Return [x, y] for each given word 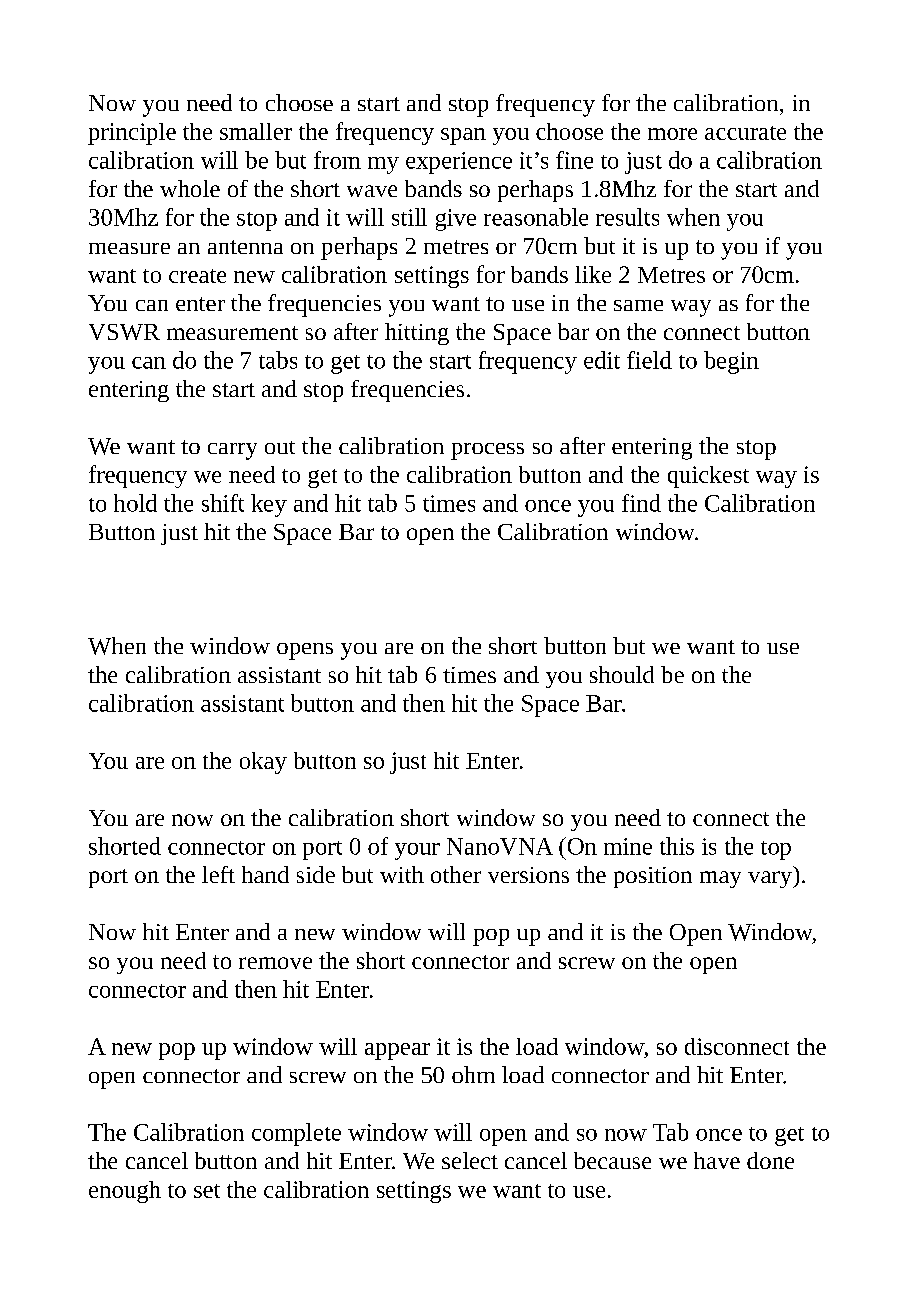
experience [459, 163]
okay [263, 763]
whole [190, 188]
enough [125, 1192]
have [717, 1160]
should [622, 674]
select [470, 1160]
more [672, 134]
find [641, 503]
